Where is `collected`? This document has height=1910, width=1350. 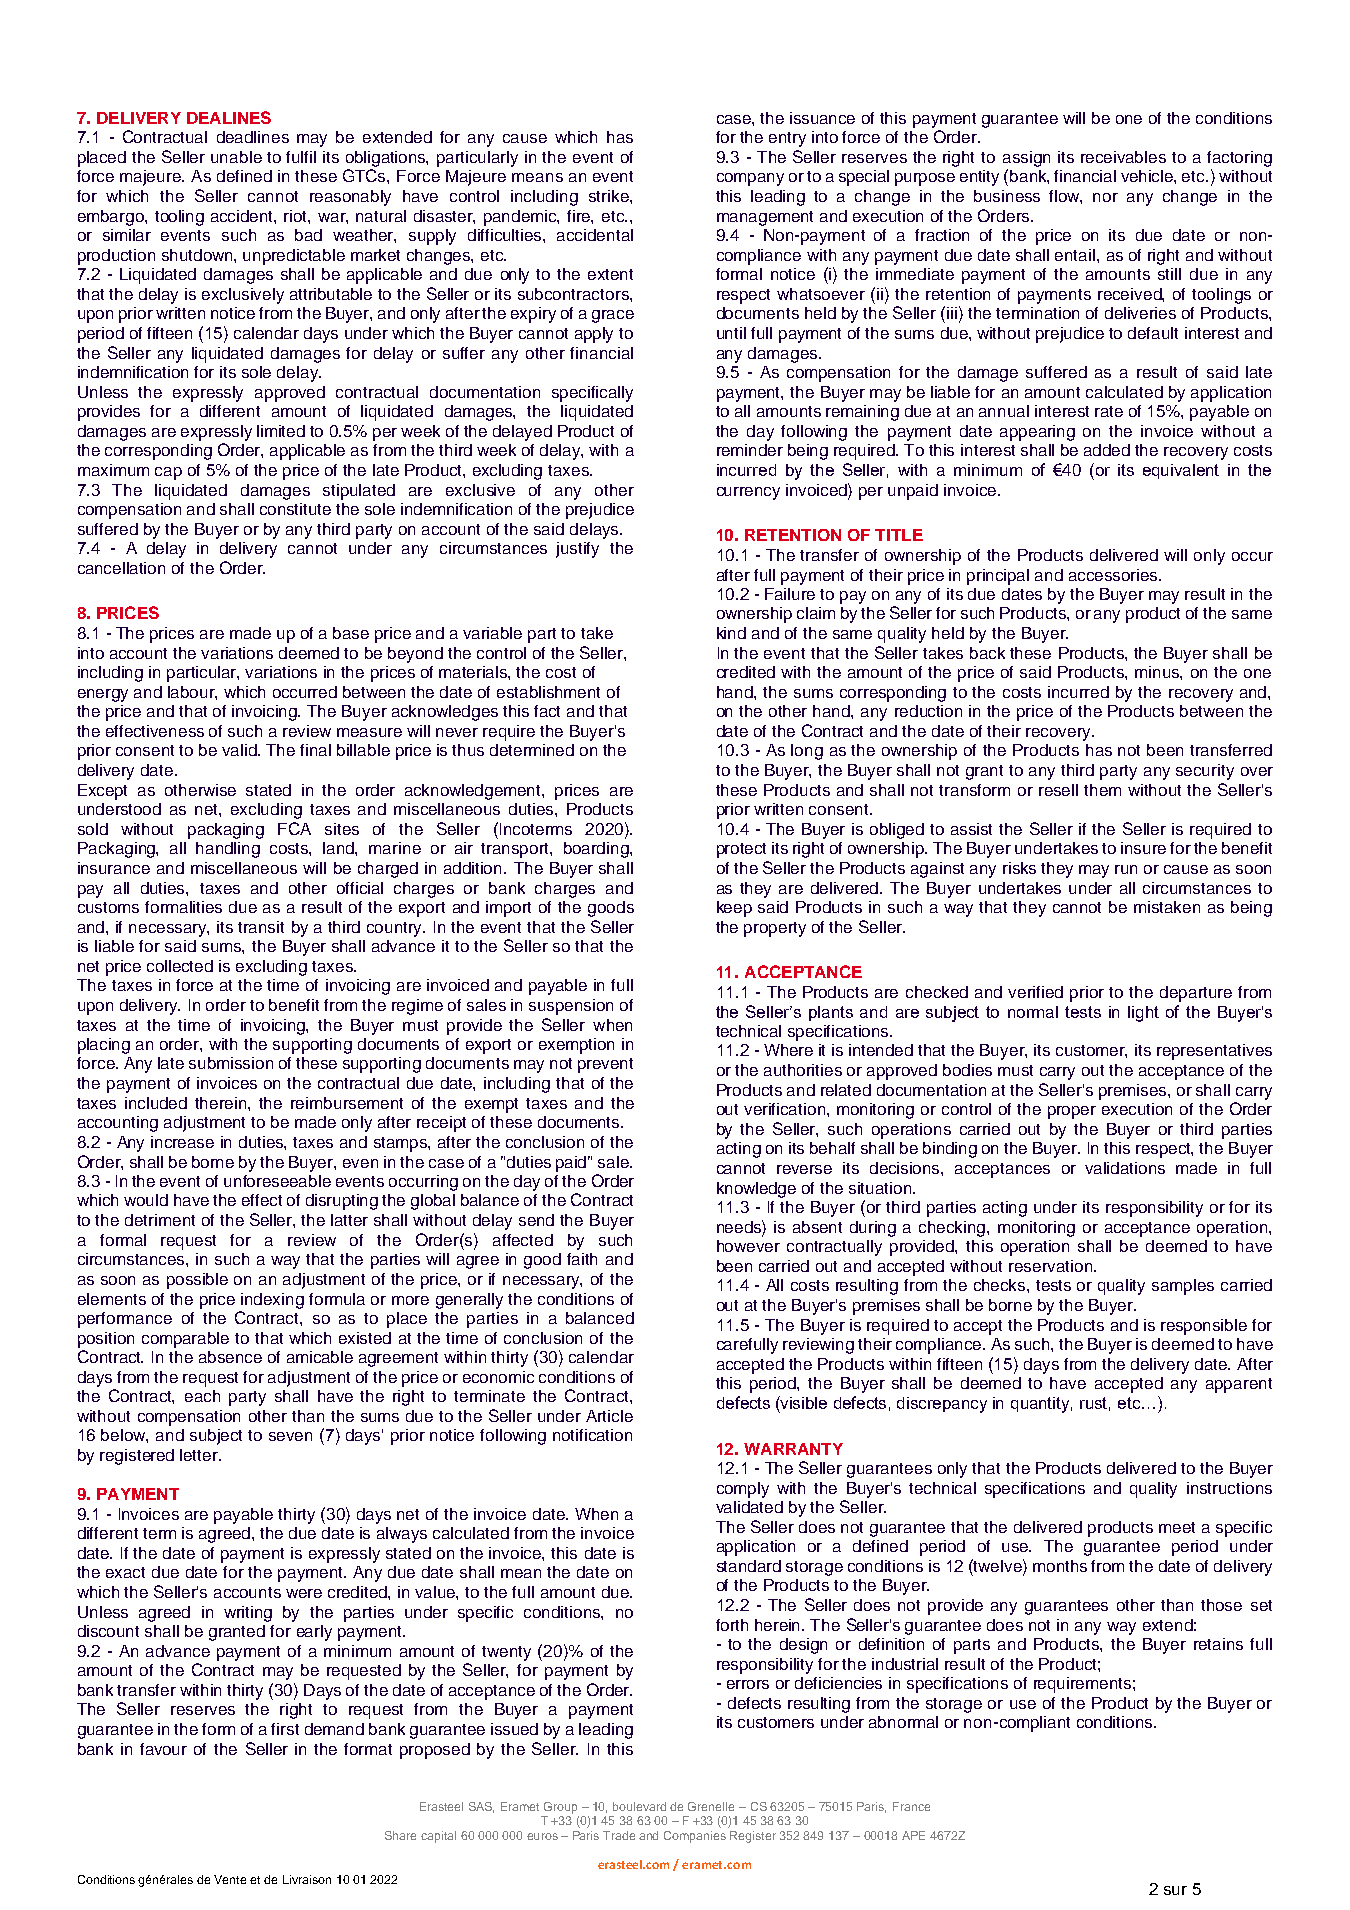 collected is located at coordinates (180, 966).
